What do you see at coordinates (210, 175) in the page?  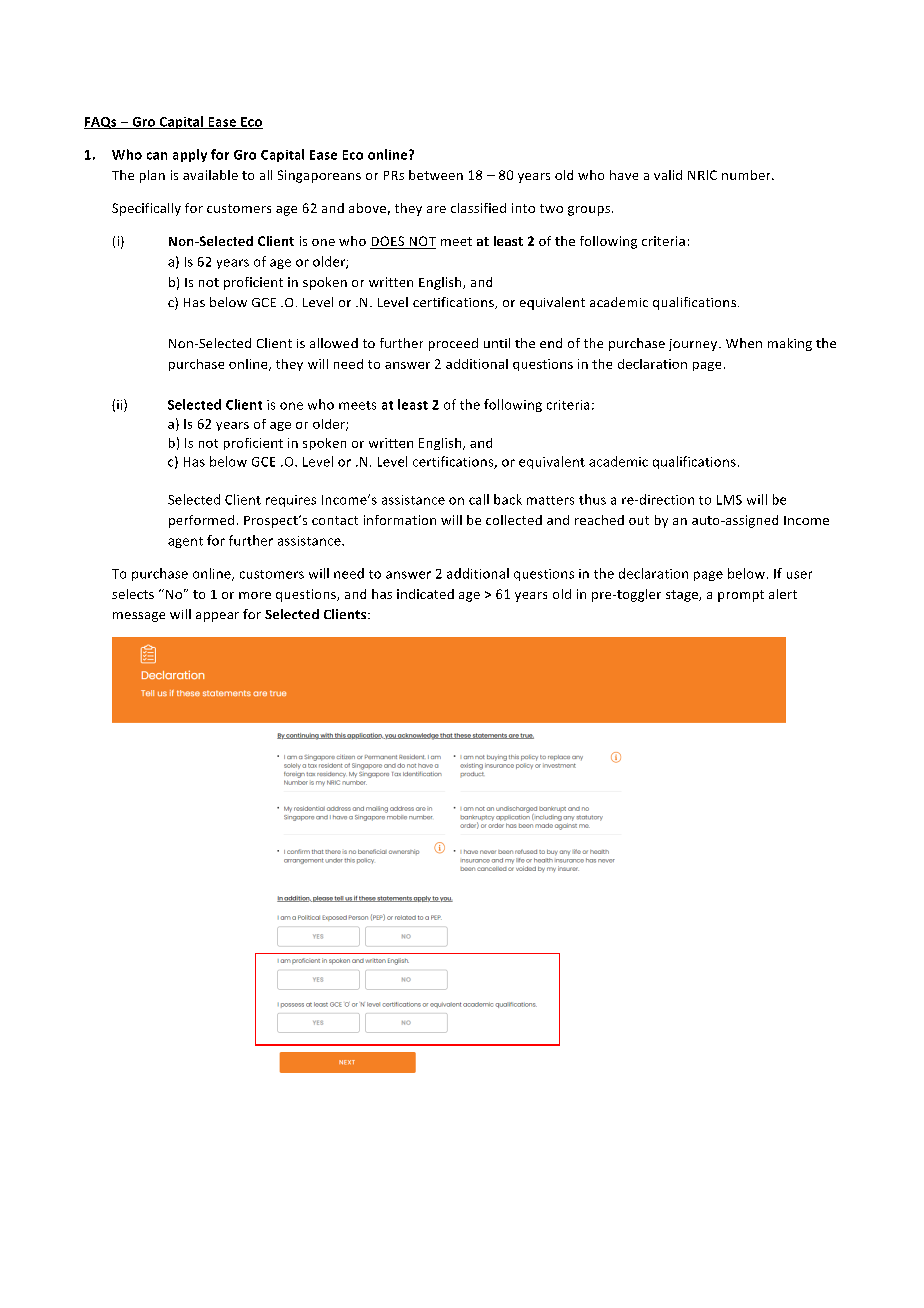 I see `available` at bounding box center [210, 175].
